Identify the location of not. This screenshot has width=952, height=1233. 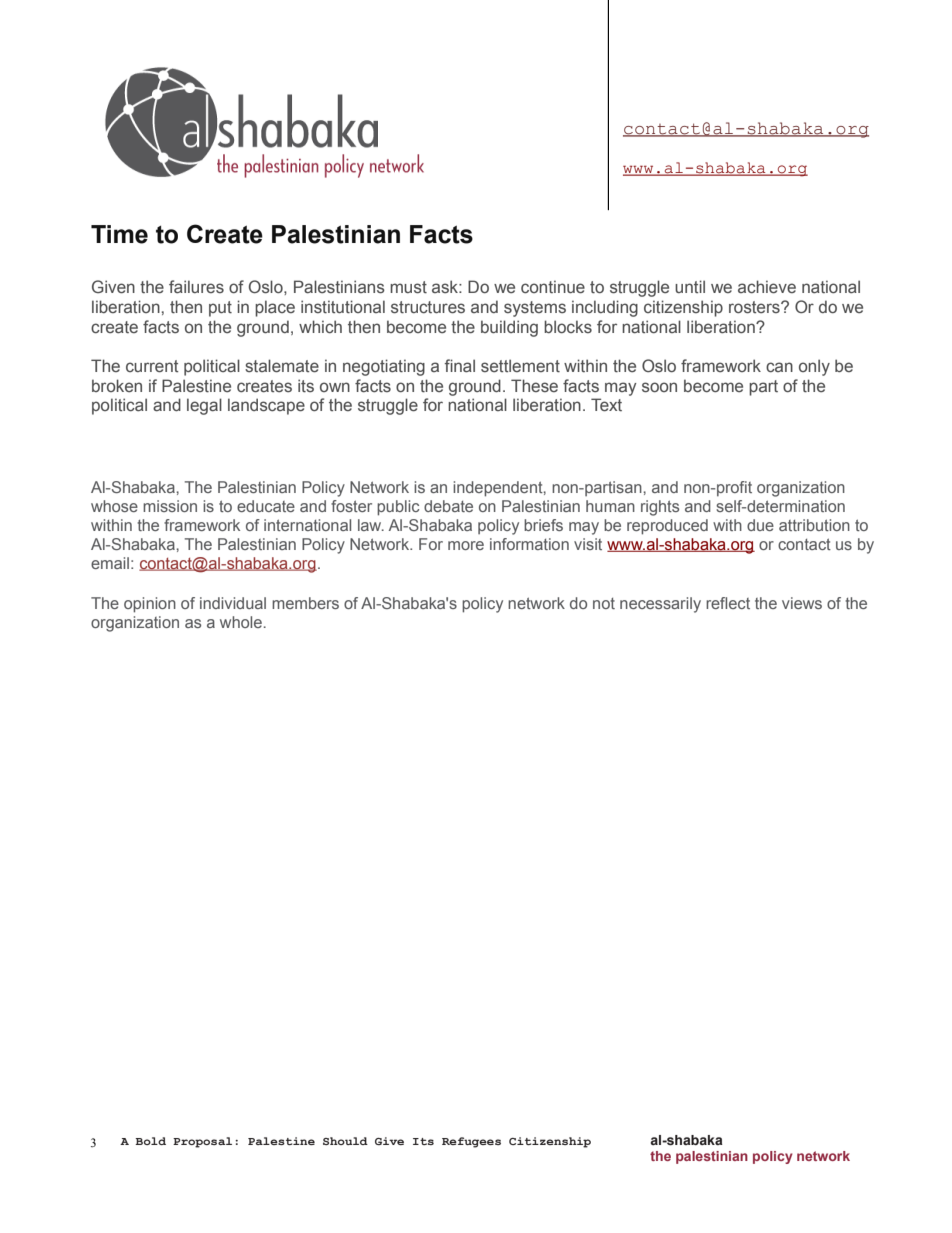
(604, 603).
